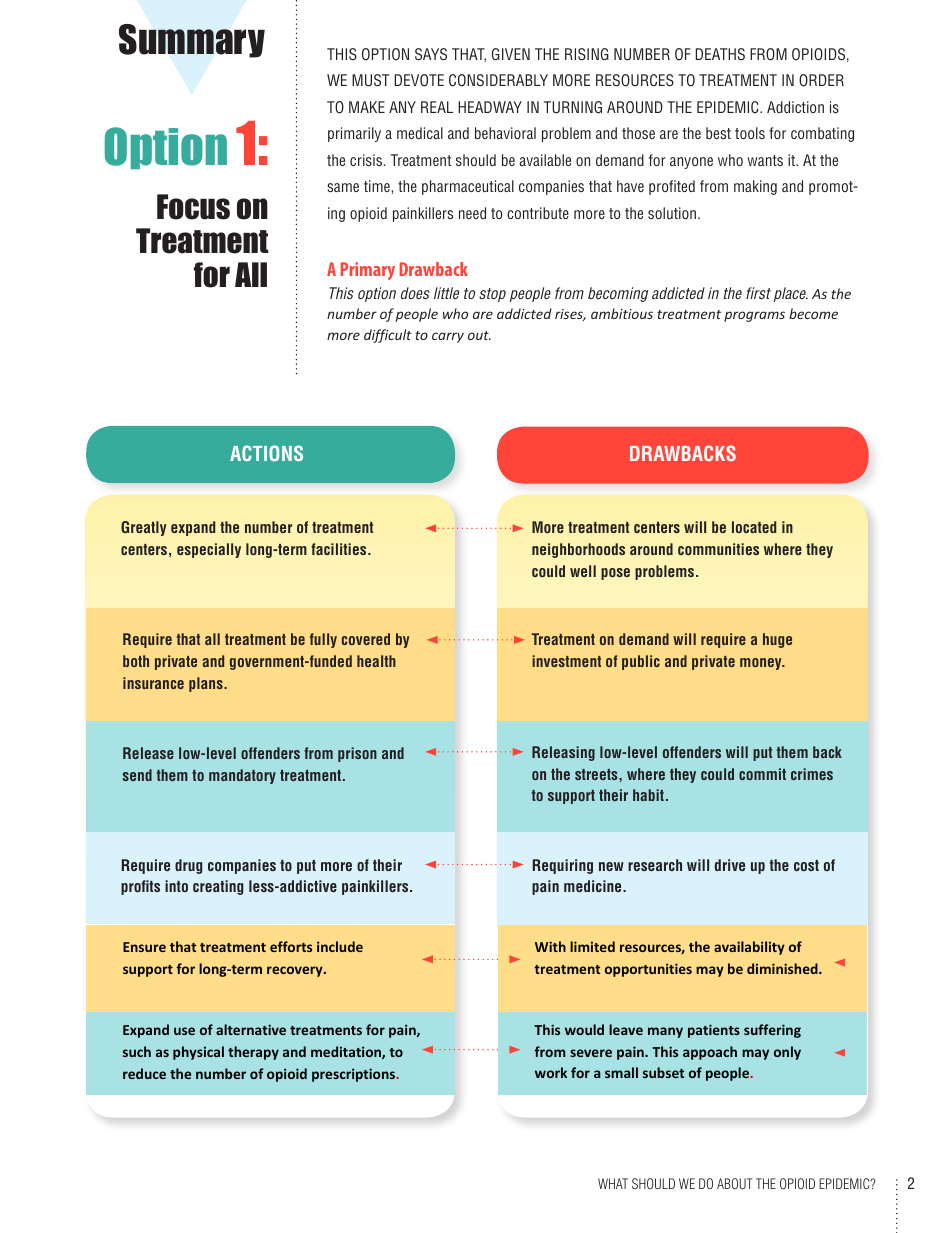  Describe the element at coordinates (563, 753) in the screenshot. I see `Releasing` at that location.
